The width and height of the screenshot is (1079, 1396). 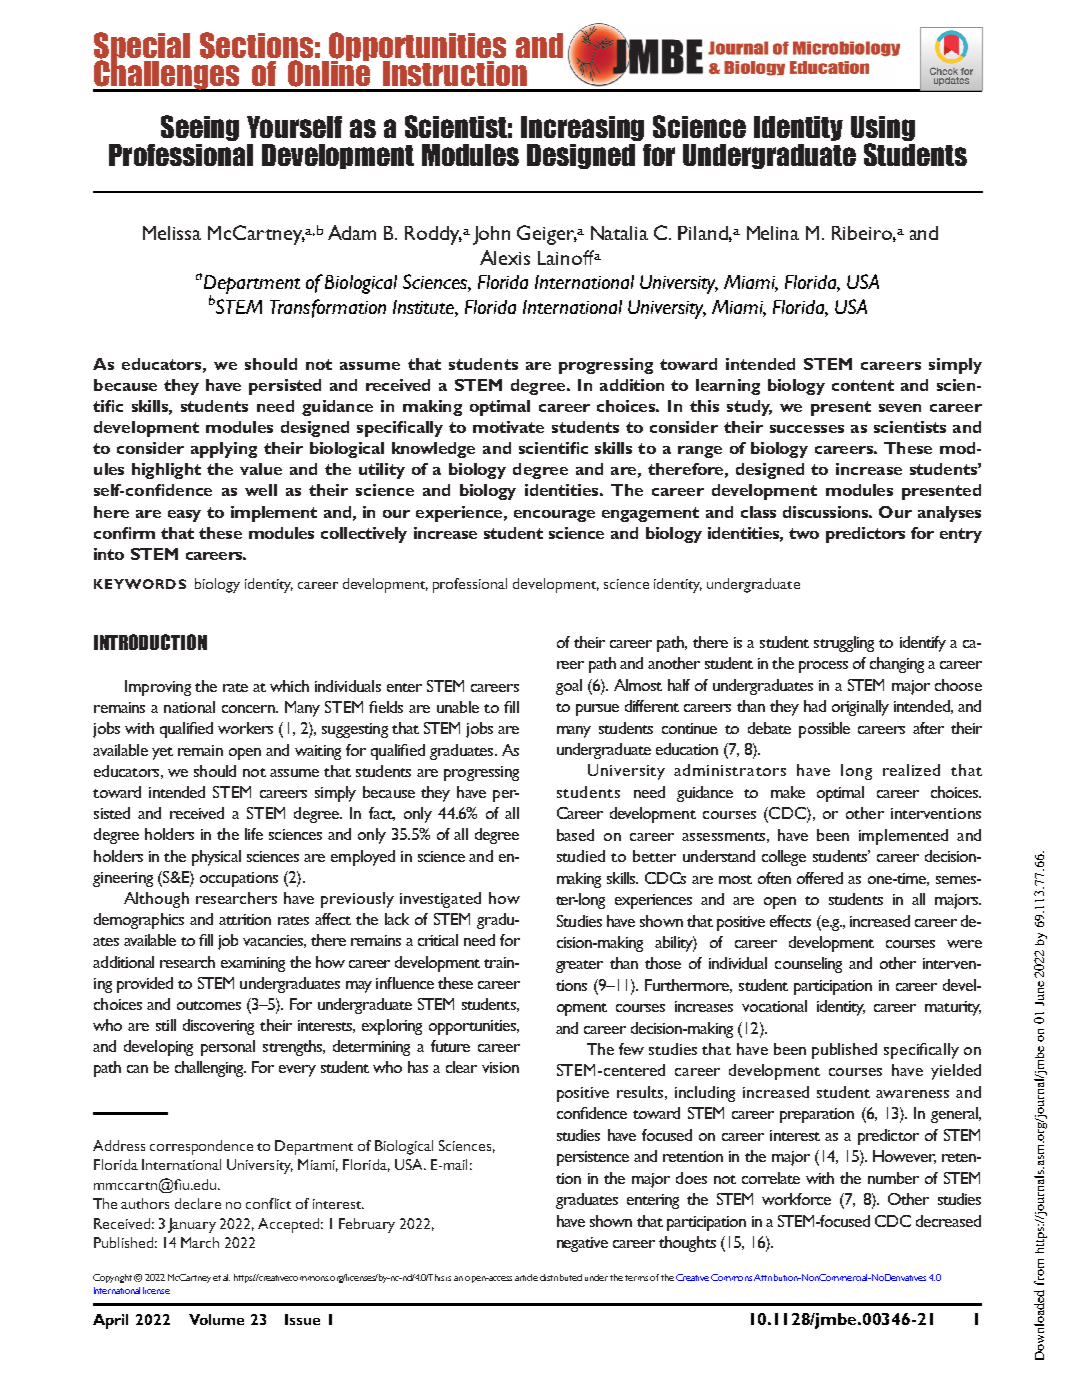 I want to click on Using, so click(x=883, y=130).
